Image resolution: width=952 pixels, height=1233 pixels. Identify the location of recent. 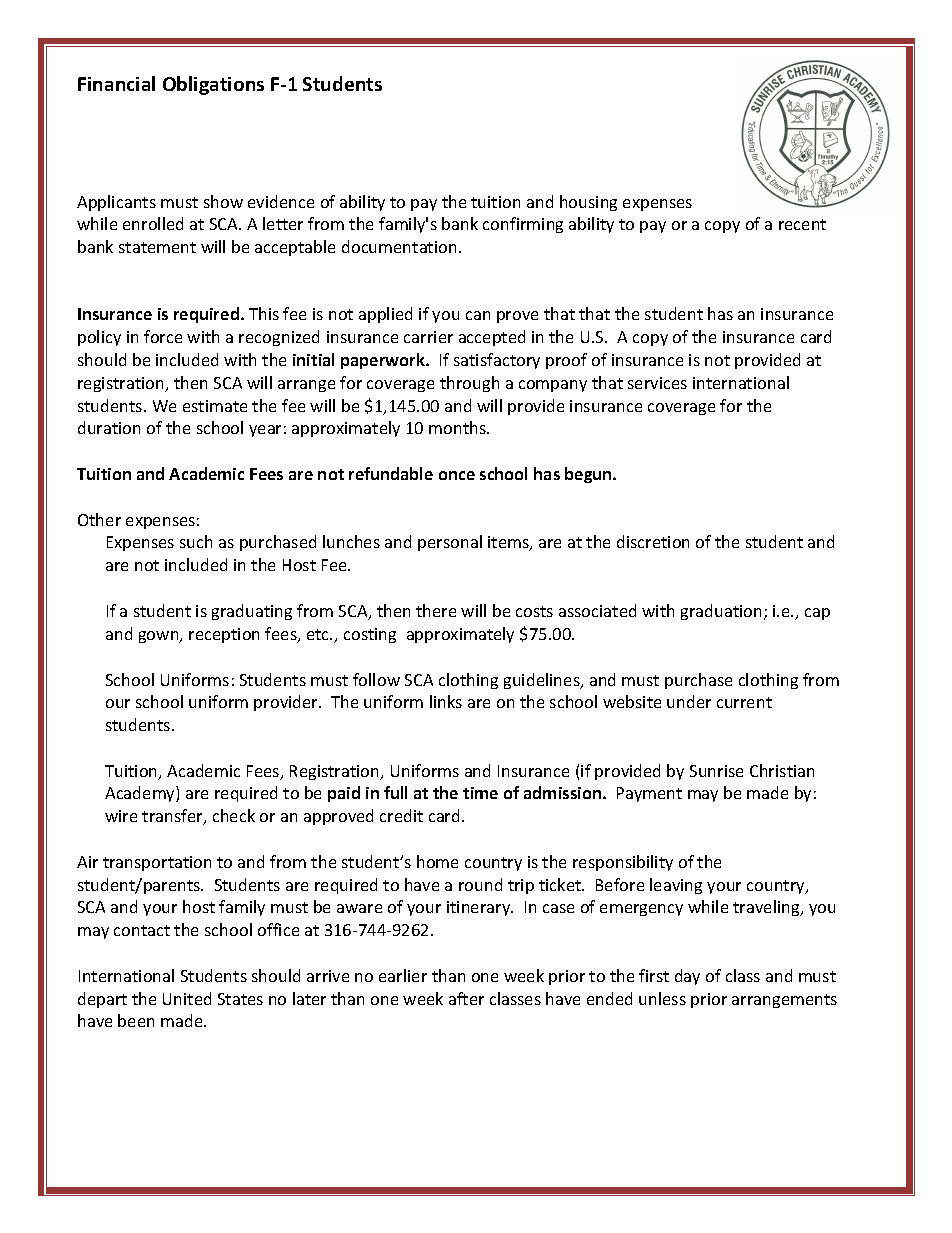
(802, 224).
